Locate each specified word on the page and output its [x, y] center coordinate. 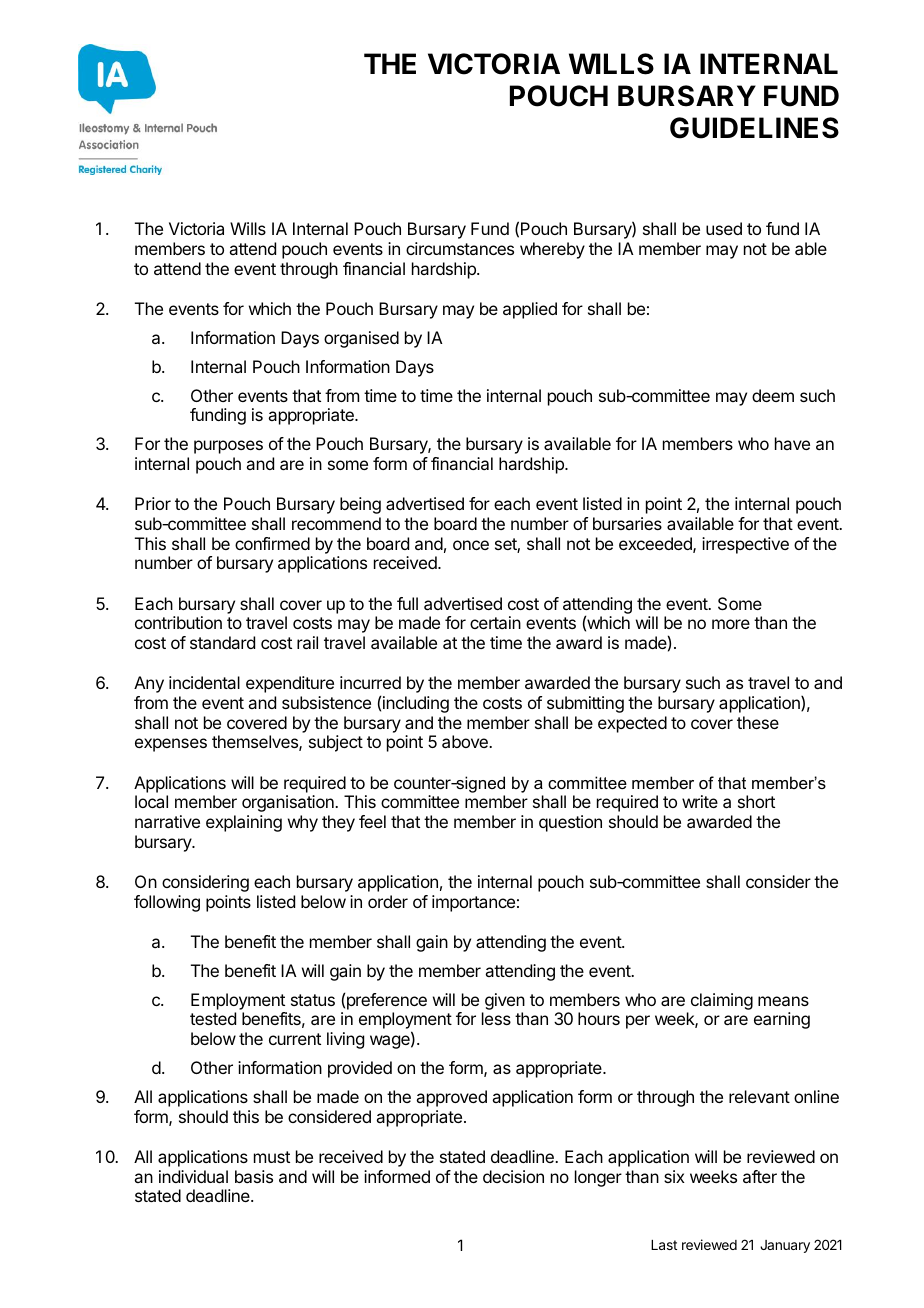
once [471, 545]
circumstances [460, 248]
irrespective [745, 545]
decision [513, 1176]
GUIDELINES [754, 128]
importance [473, 903]
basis [254, 1176]
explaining [244, 823]
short [756, 801]
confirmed [272, 543]
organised [361, 339]
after [760, 1176]
